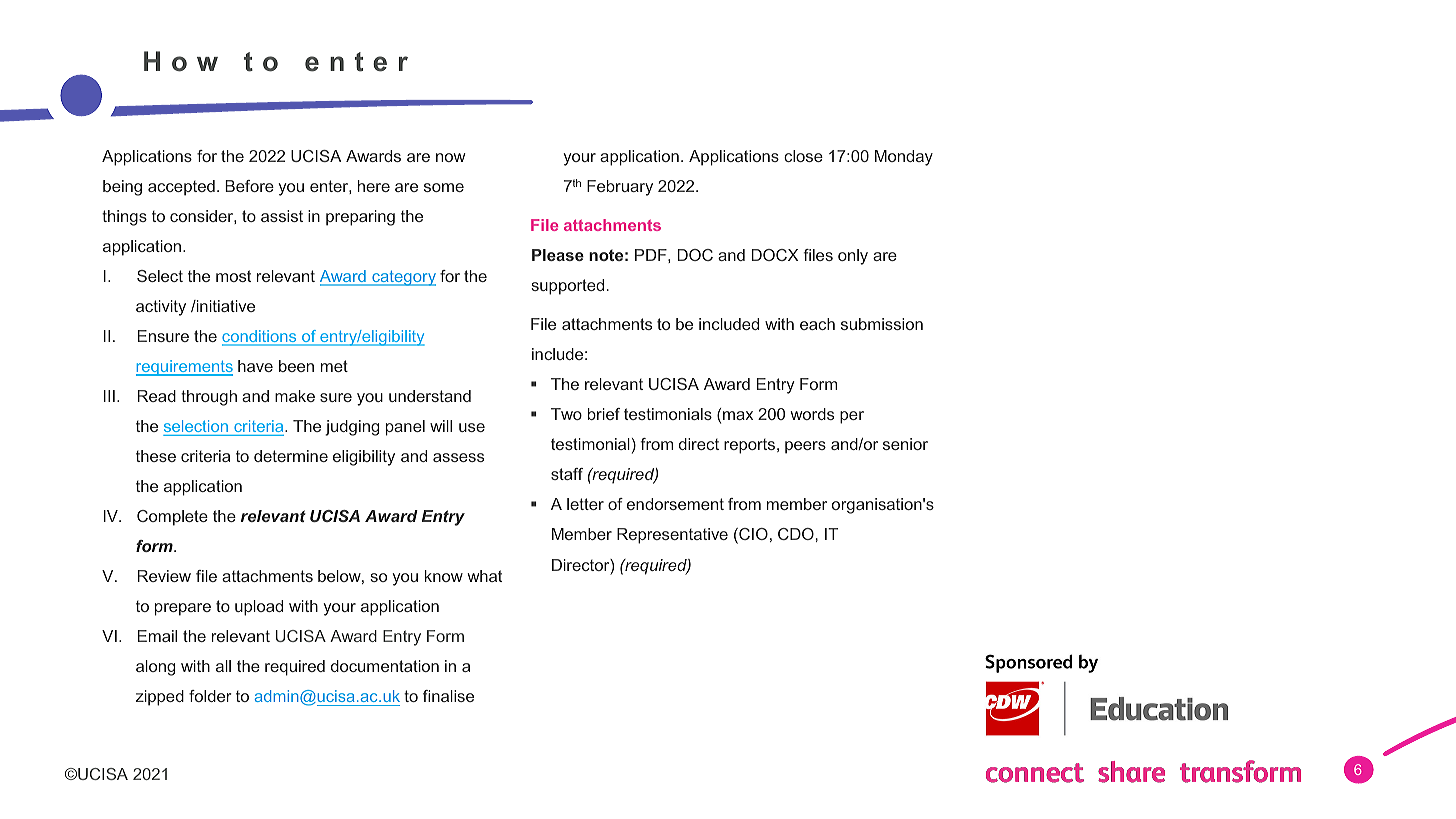  Describe the element at coordinates (181, 61) in the image. I see `How` at that location.
